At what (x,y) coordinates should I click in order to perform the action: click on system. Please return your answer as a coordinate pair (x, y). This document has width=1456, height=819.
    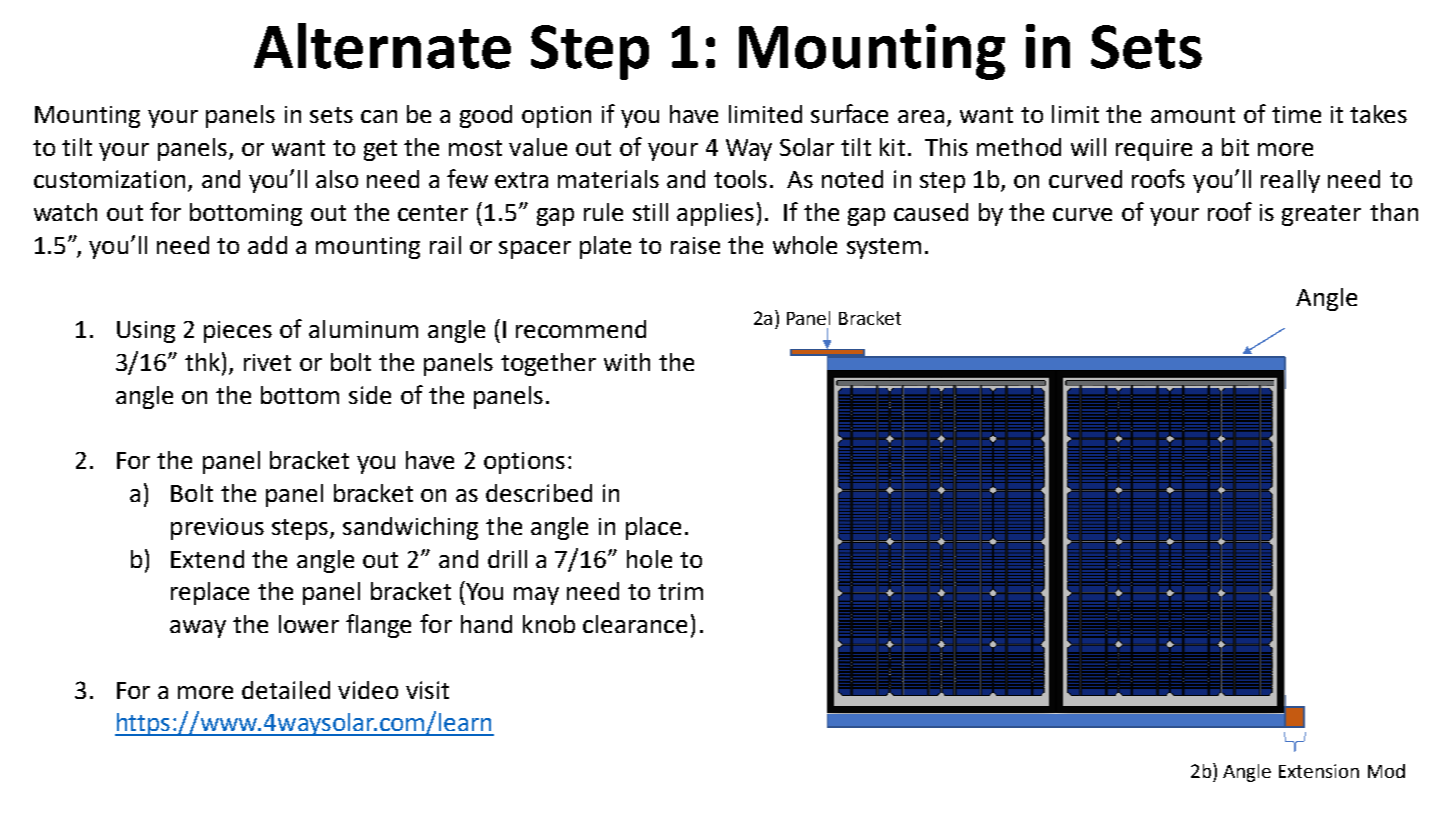
    Looking at the image, I should click on (884, 248).
